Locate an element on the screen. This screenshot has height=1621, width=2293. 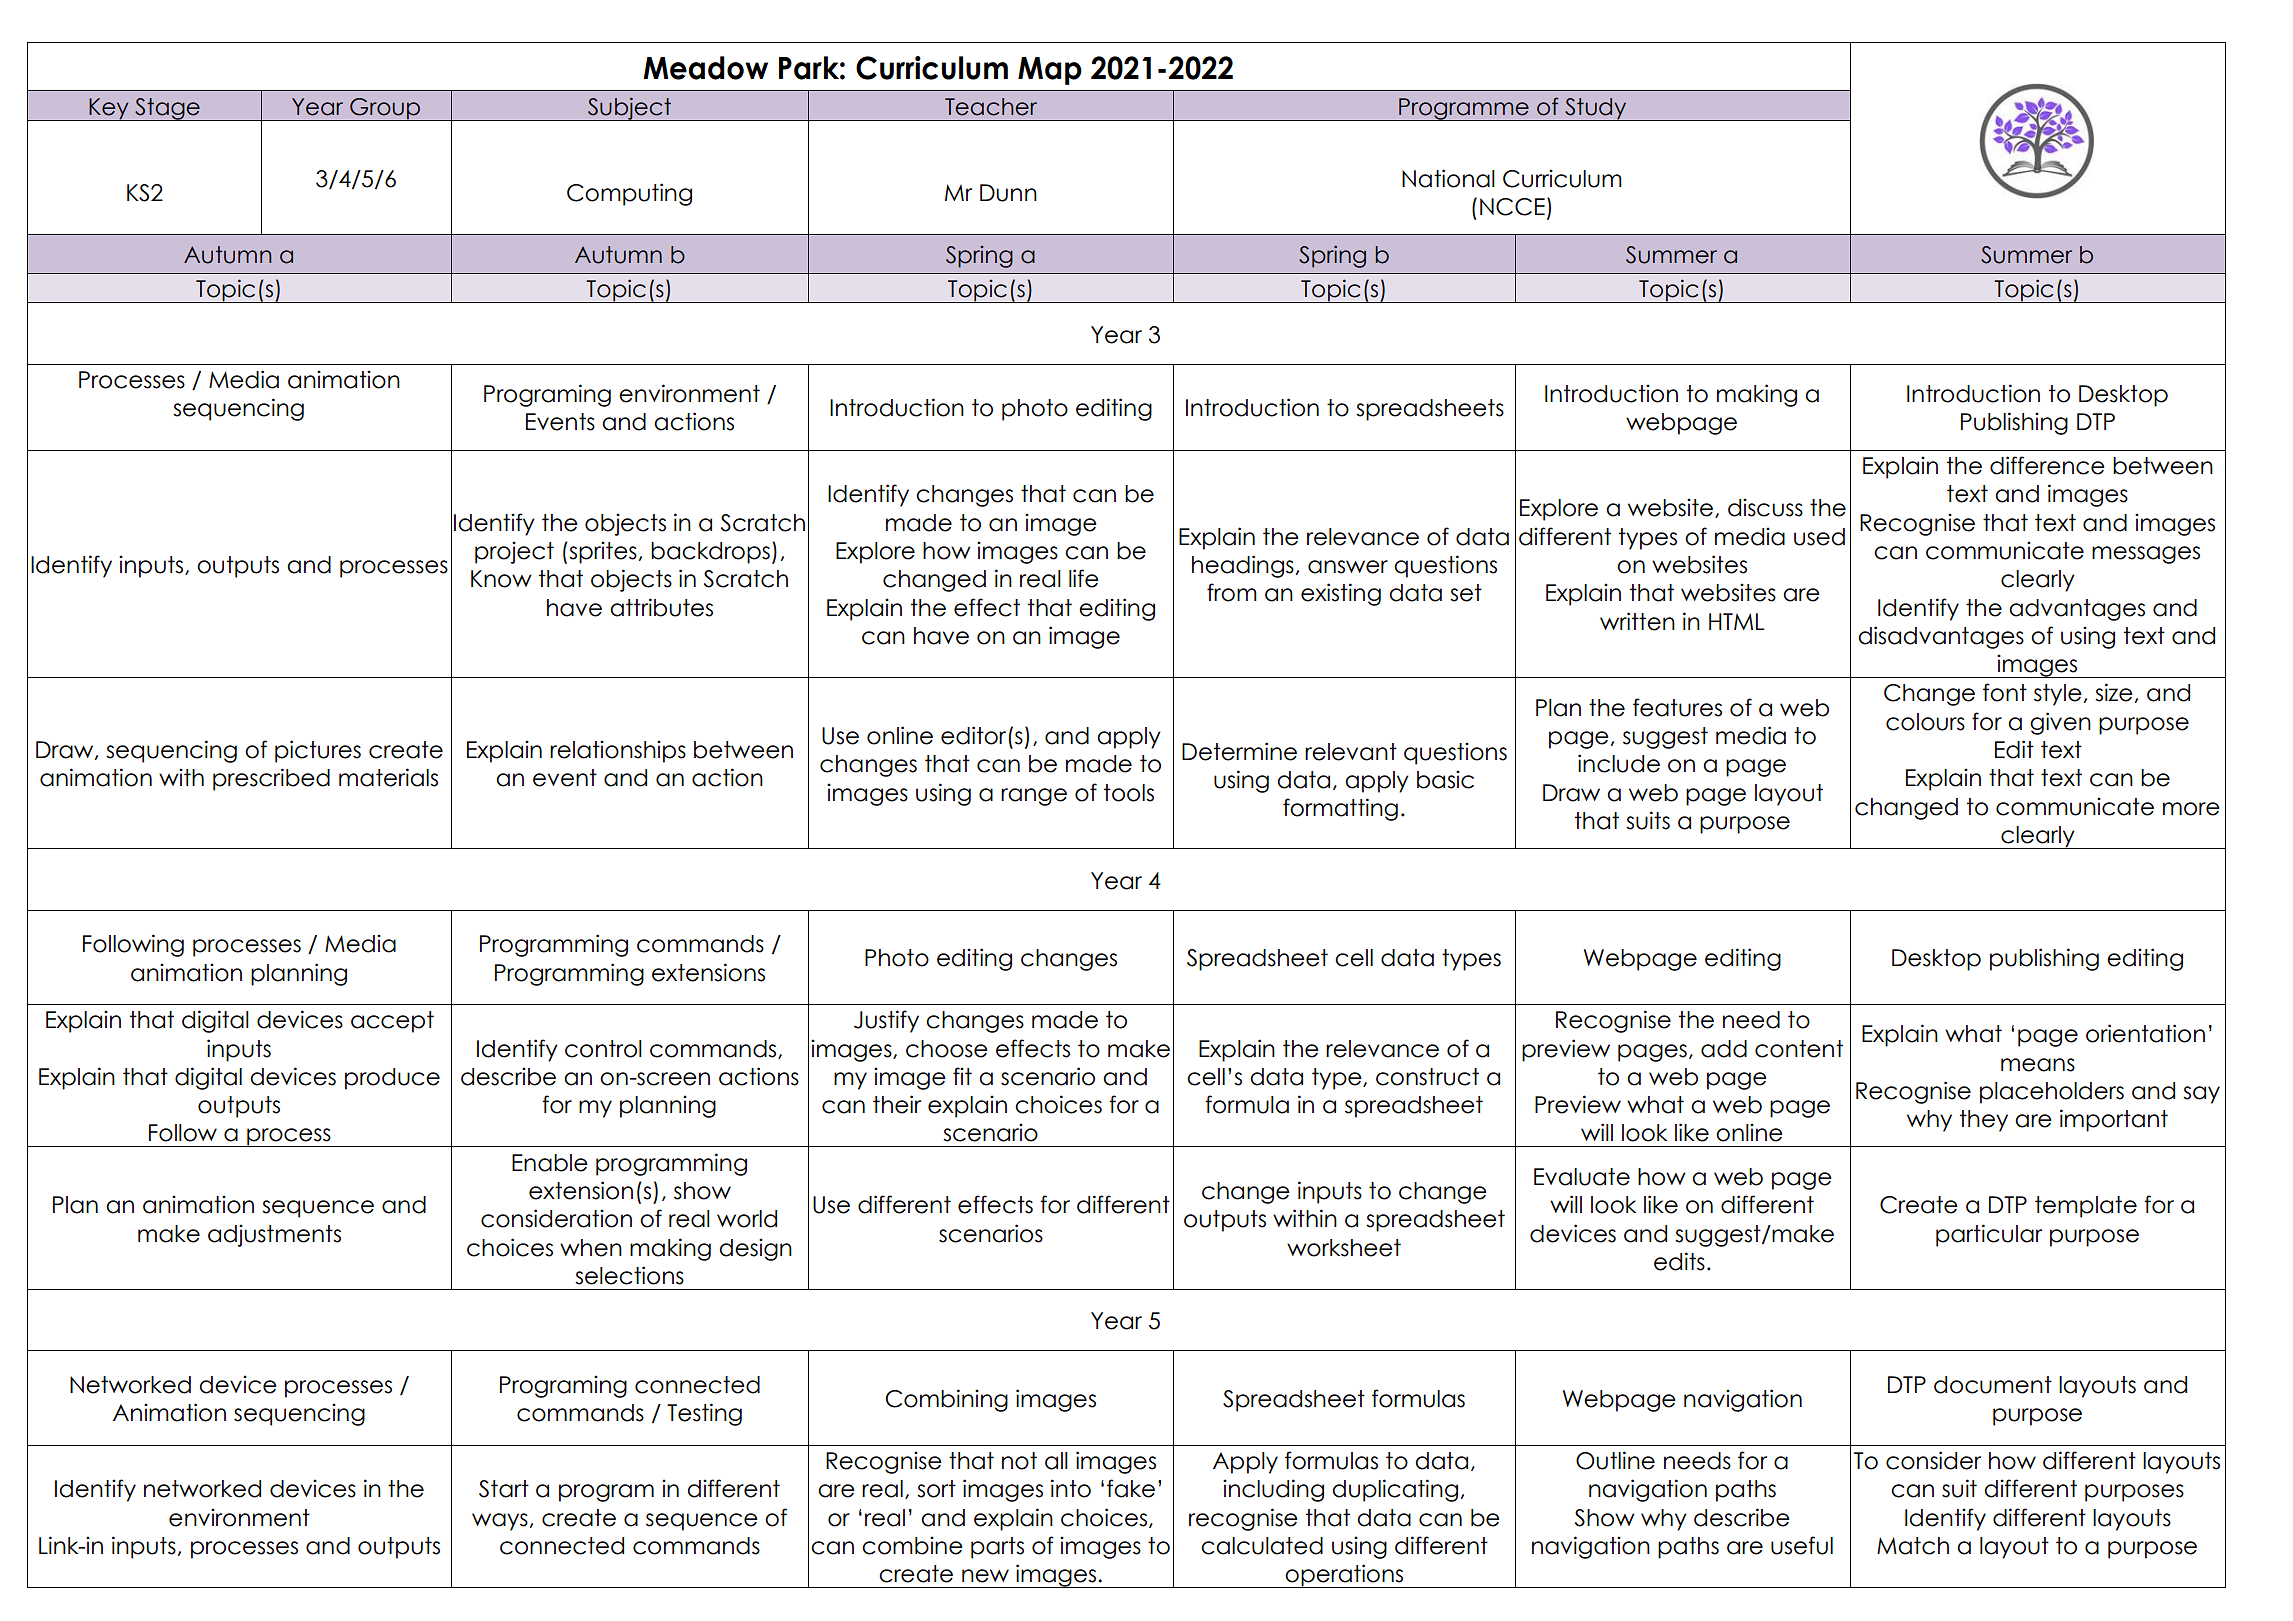
life is located at coordinates (1084, 578).
